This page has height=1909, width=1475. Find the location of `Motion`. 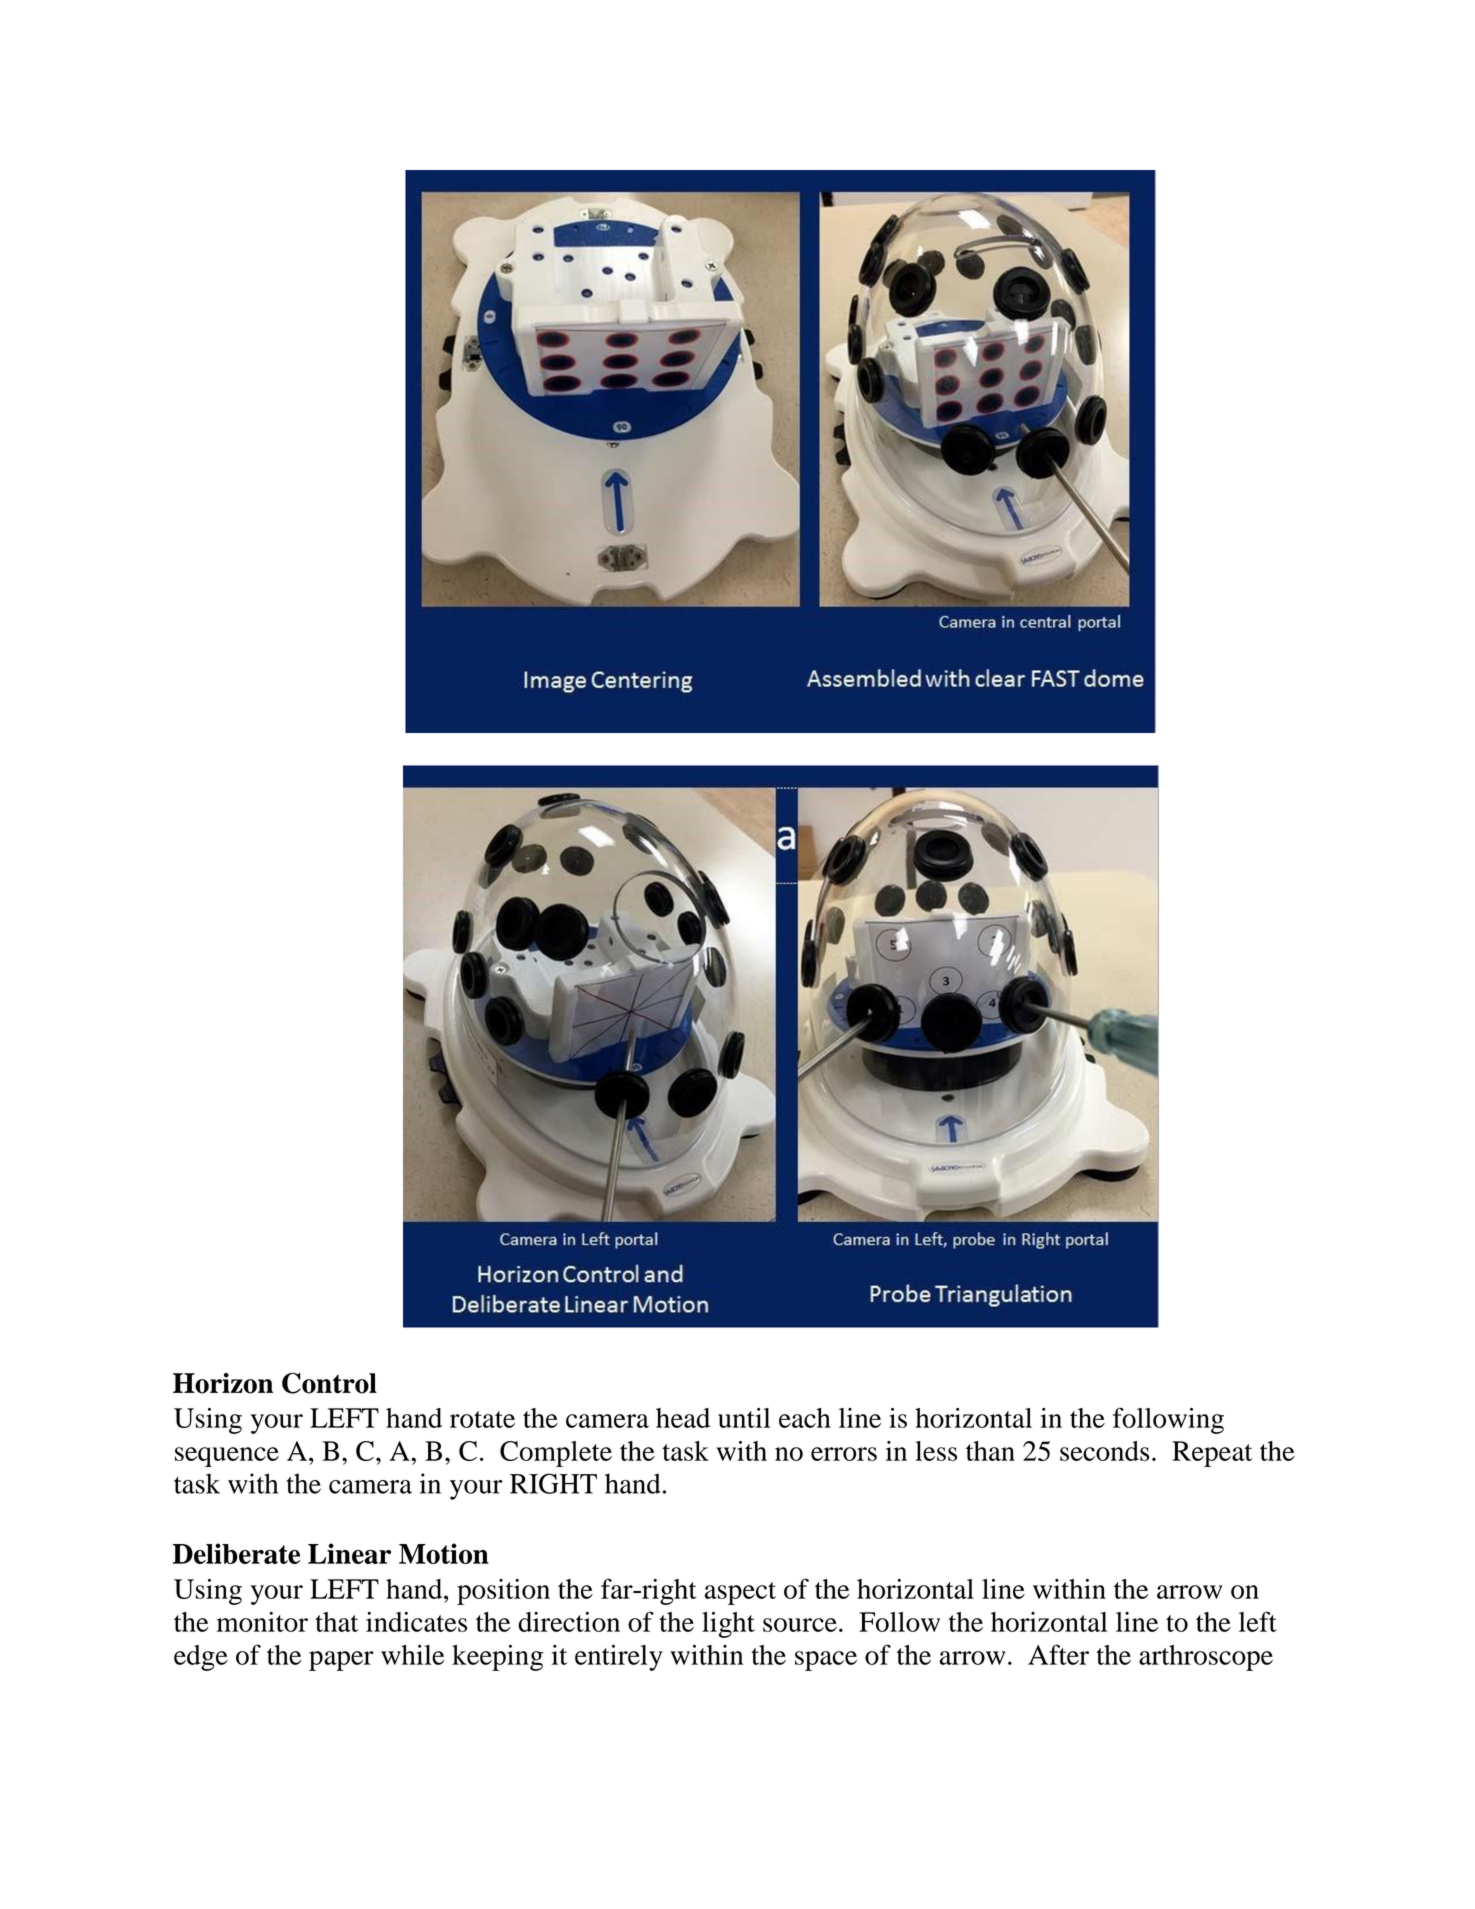

Motion is located at coordinates (444, 1553).
